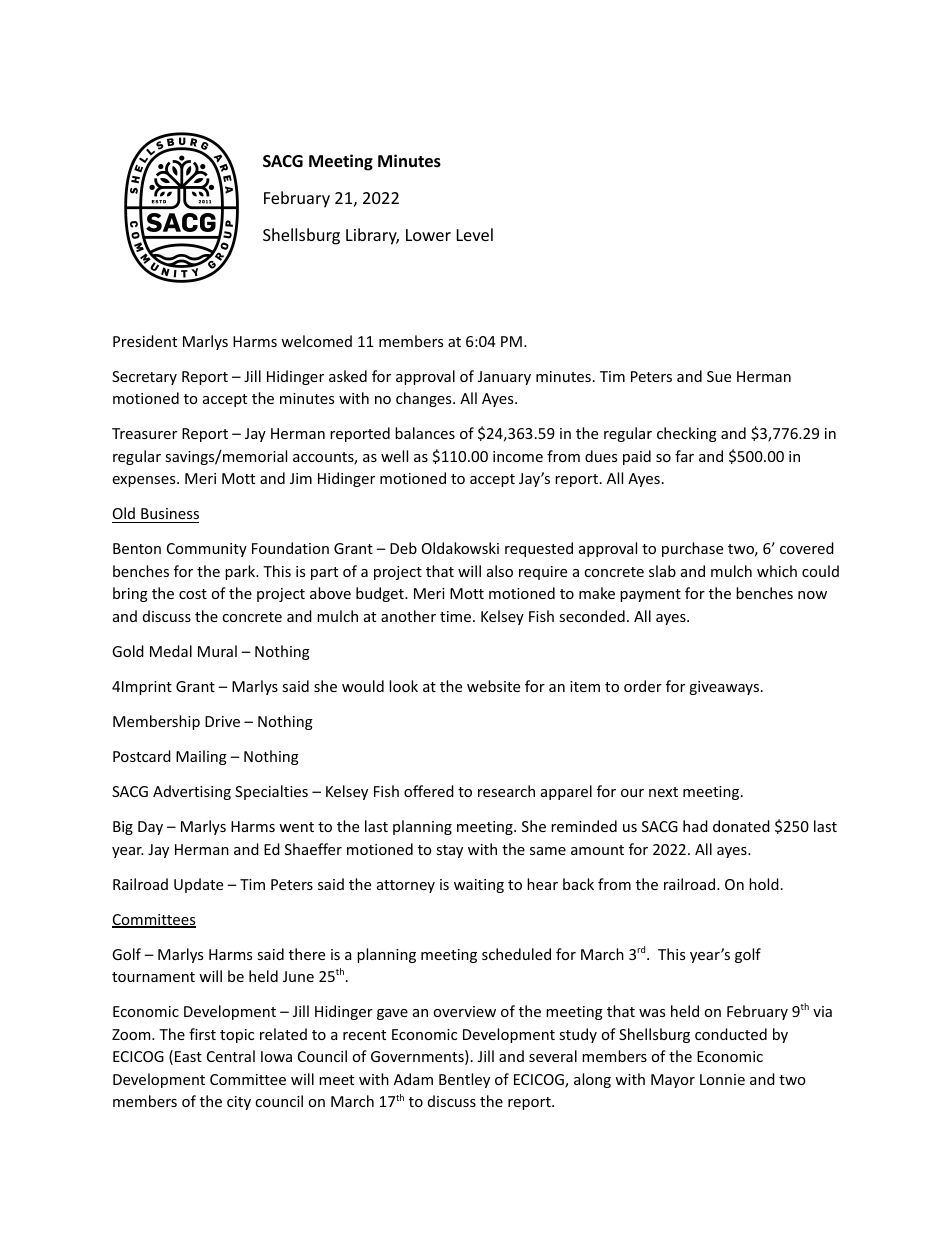 The width and height of the document is (952, 1233). Describe the element at coordinates (741, 826) in the document. I see `donated` at that location.
